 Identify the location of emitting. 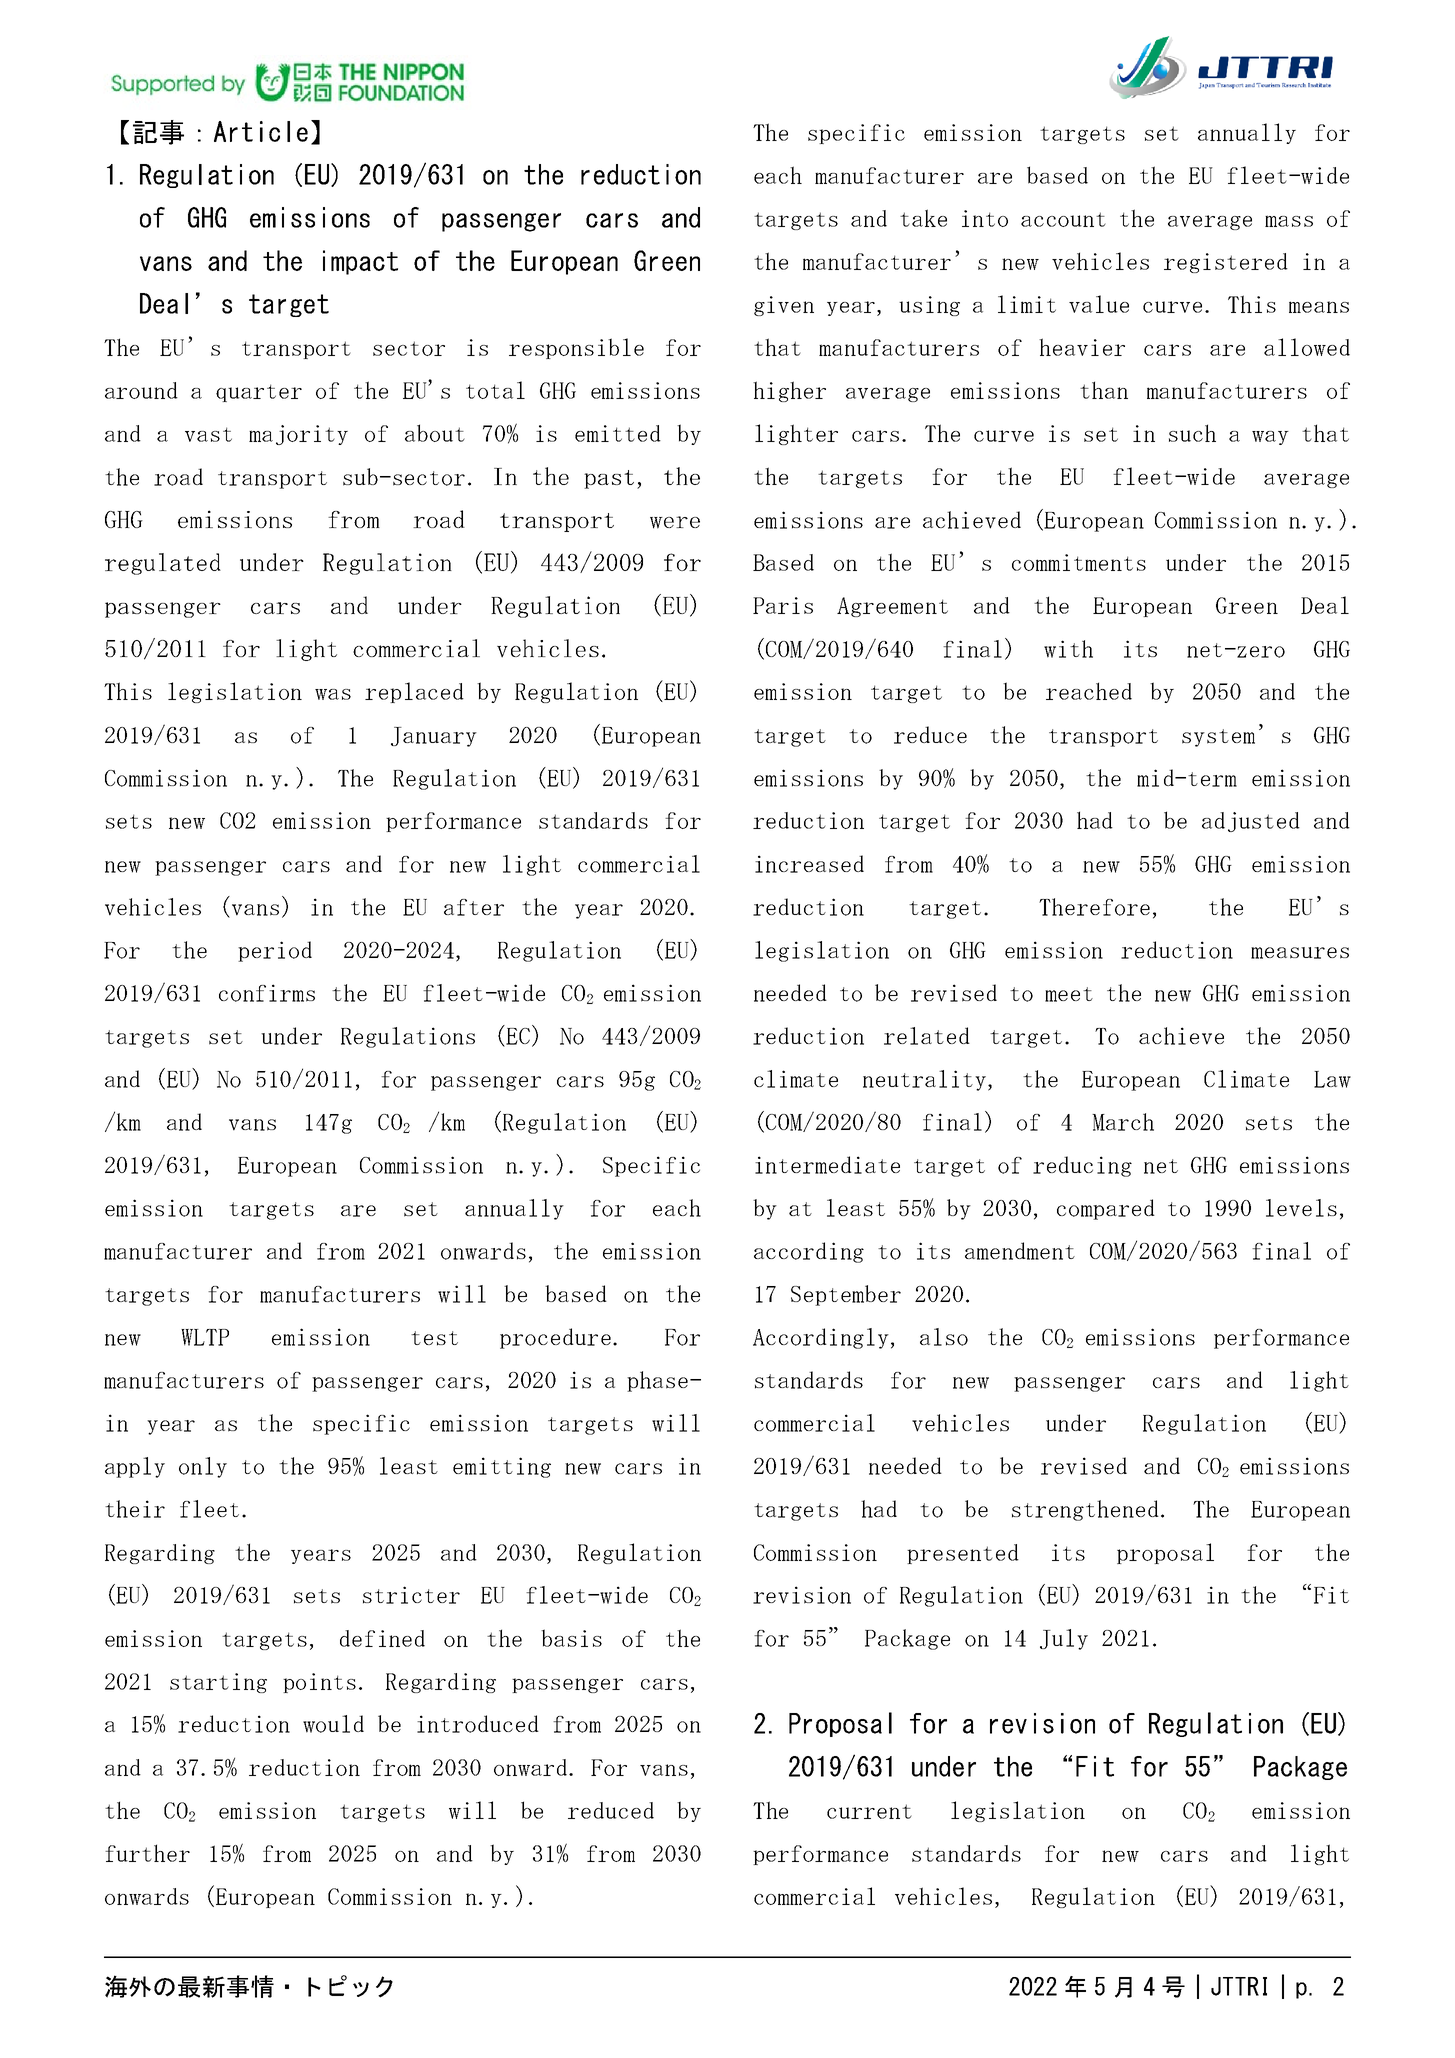
(502, 1467).
